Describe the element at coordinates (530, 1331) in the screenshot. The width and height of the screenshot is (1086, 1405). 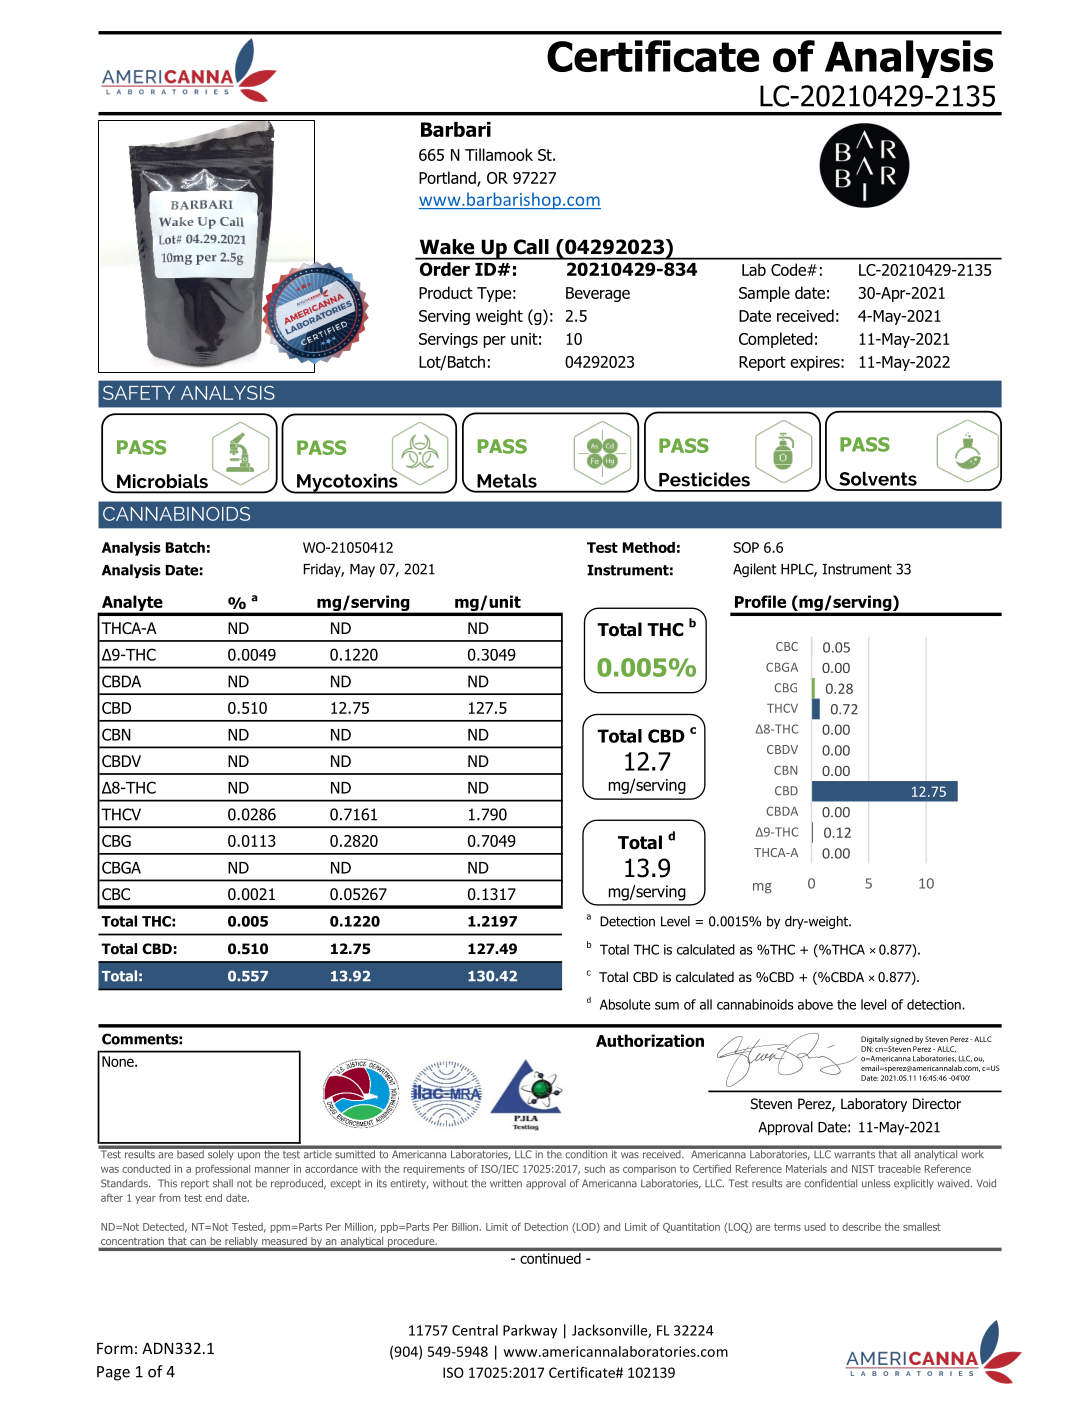
I see `Parkway` at that location.
